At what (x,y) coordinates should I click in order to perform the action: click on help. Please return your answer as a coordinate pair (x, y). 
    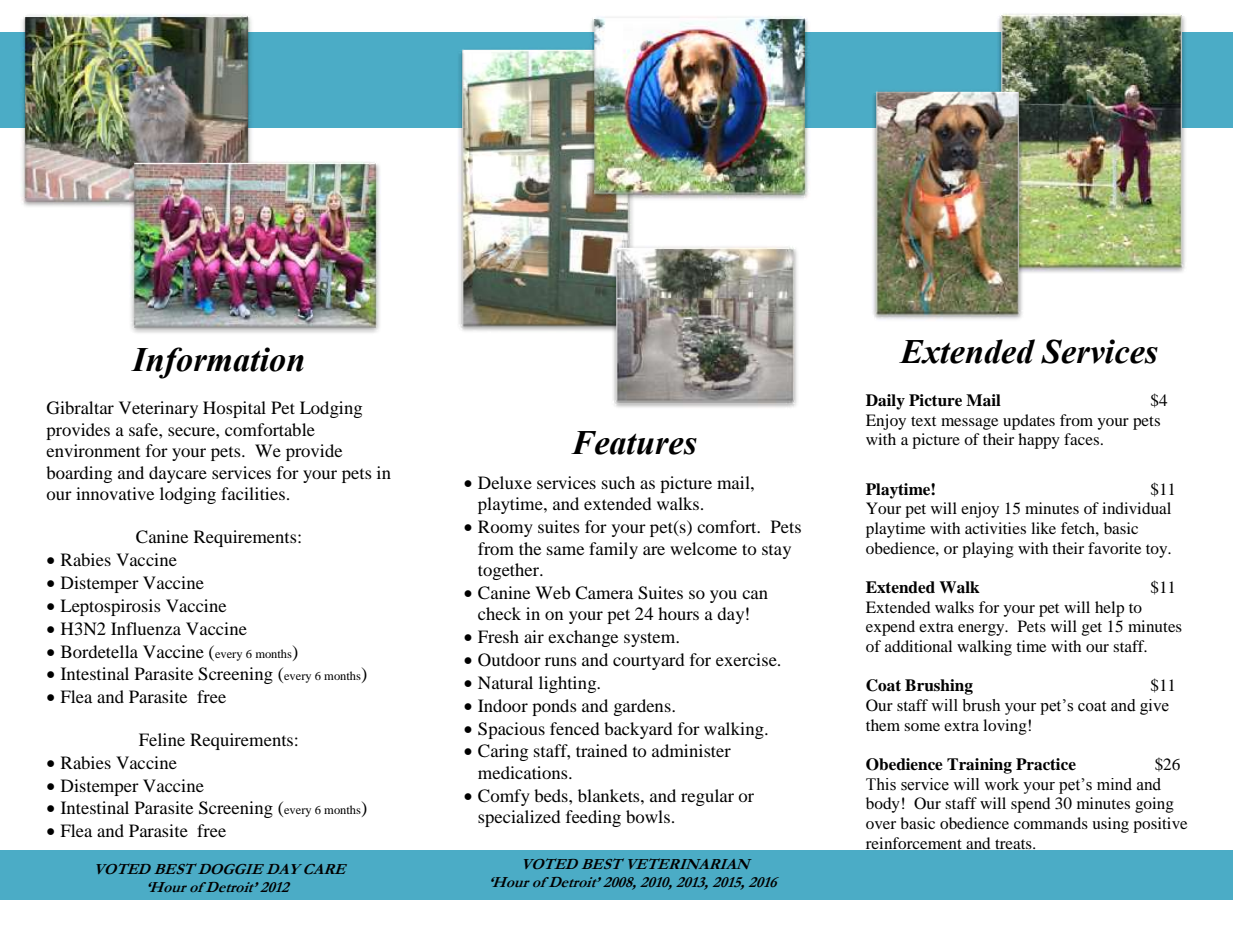
    Looking at the image, I should click on (1109, 609).
